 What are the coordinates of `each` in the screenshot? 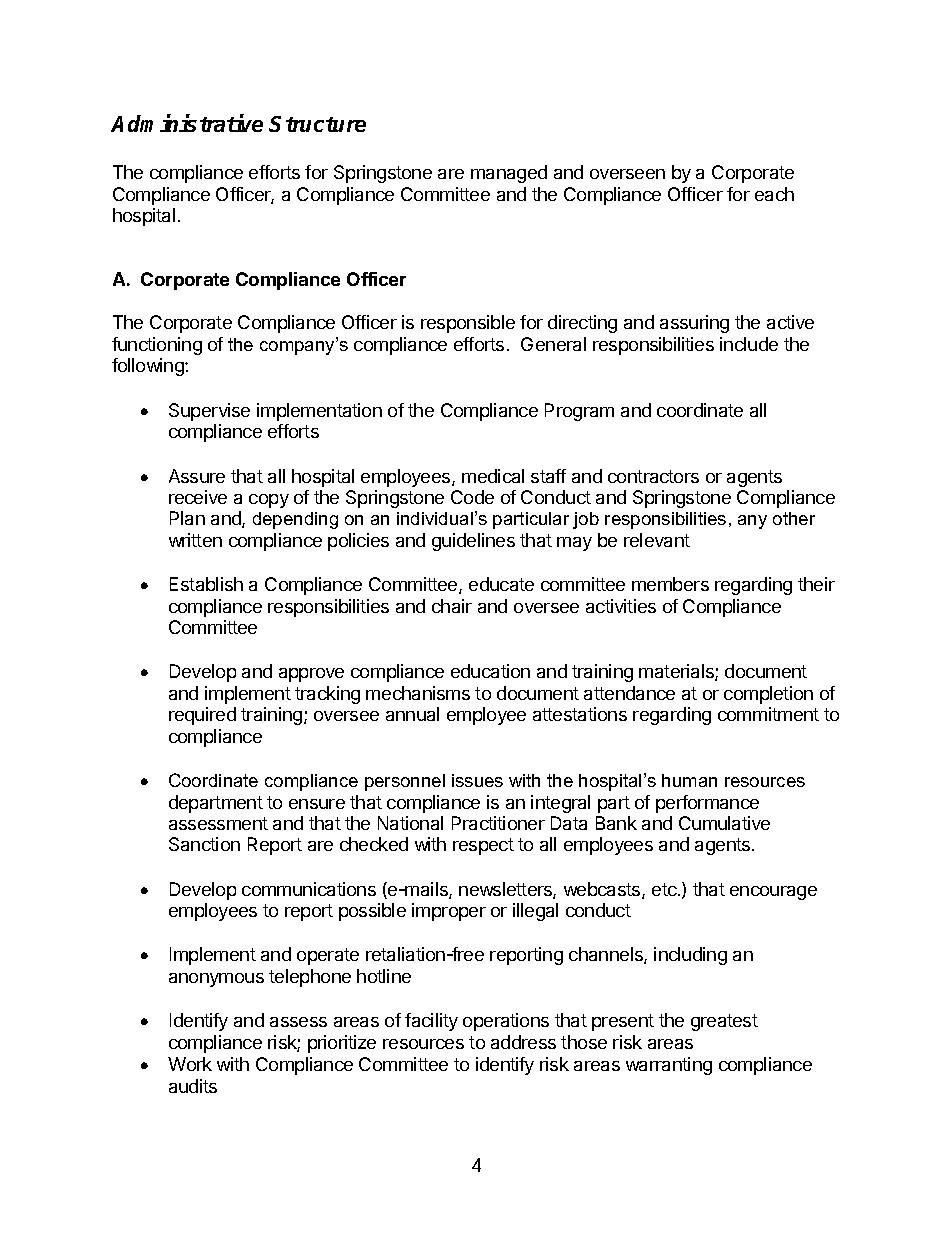 It's located at (774, 194).
